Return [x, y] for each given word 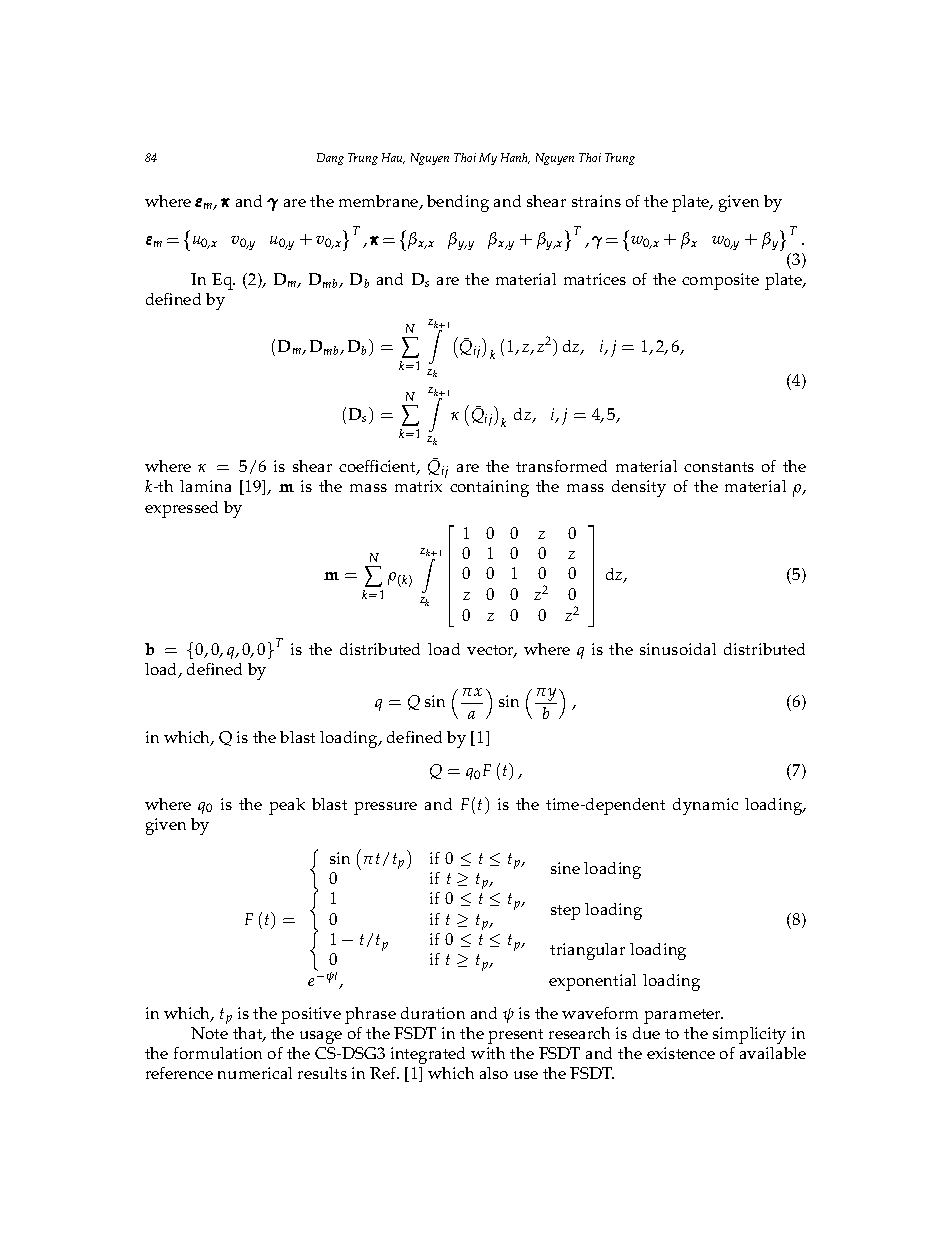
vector [492, 651]
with [488, 1053]
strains [596, 201]
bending [458, 203]
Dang [330, 159]
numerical [255, 1073]
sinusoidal [678, 649]
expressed [181, 509]
